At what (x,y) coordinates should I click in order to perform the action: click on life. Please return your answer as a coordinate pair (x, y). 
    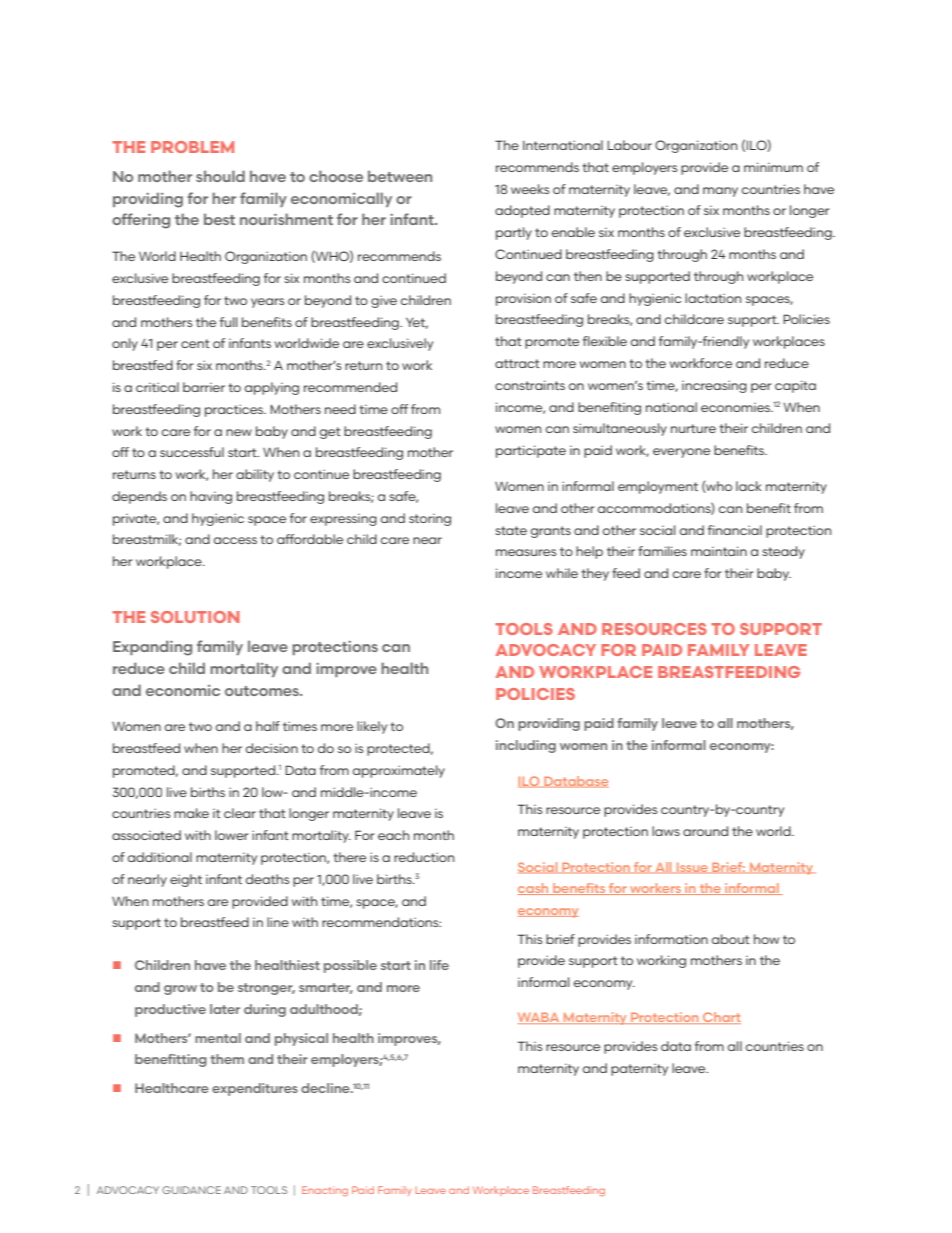
    Looking at the image, I should click on (439, 965).
